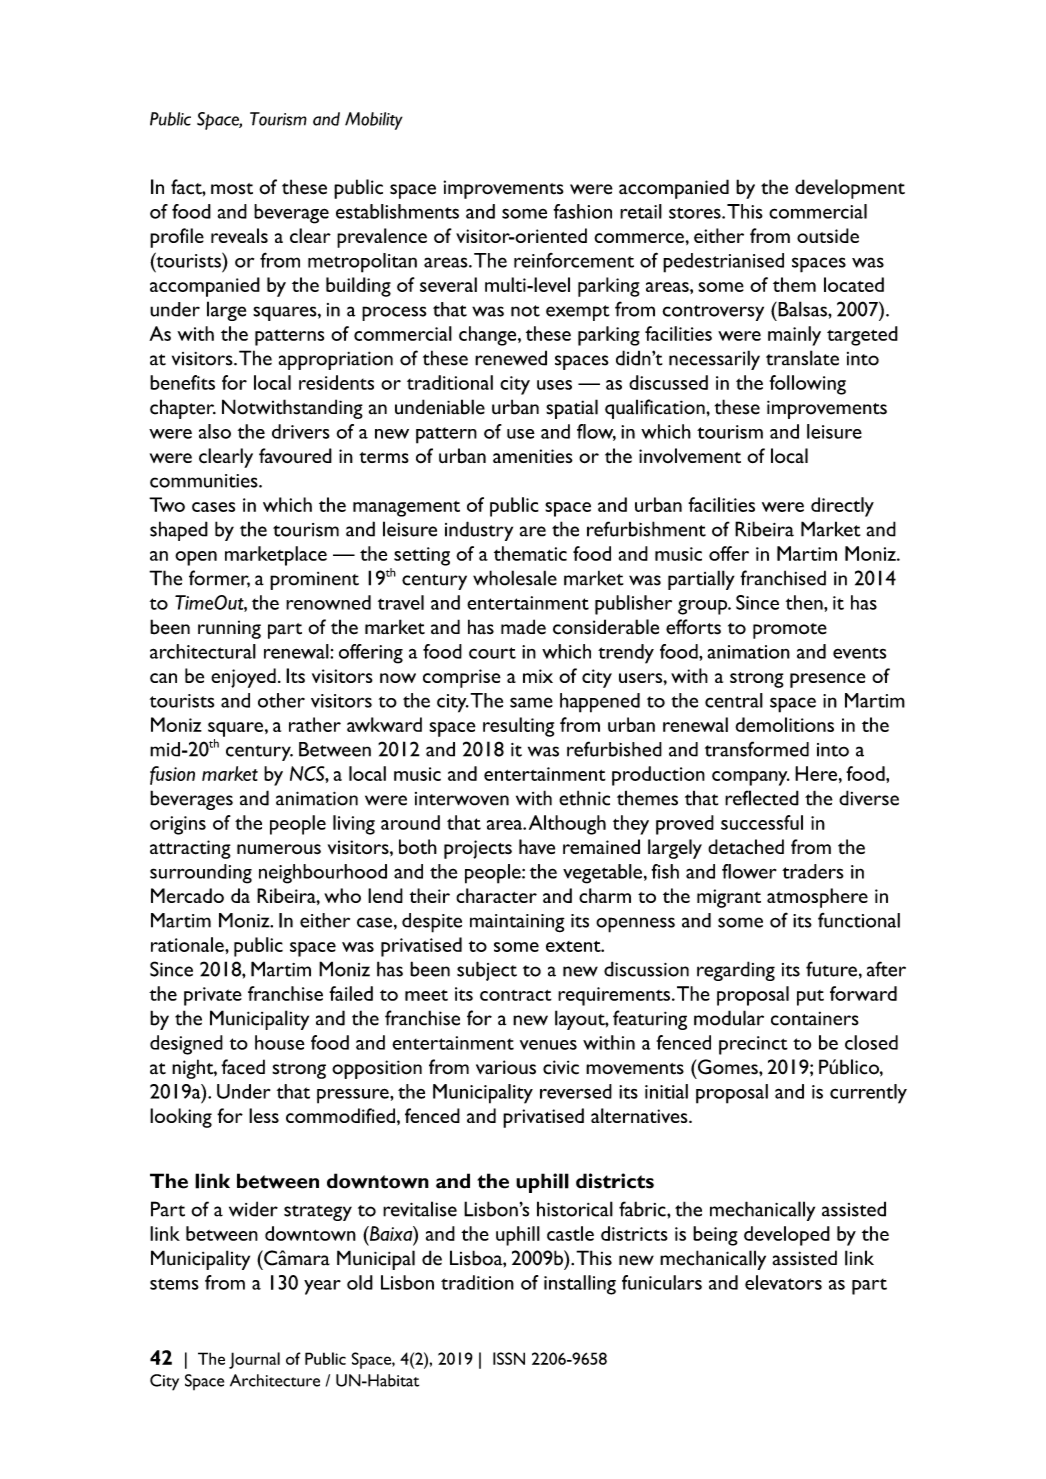 This image has height=1479, width=1046. What do you see at coordinates (787, 1236) in the image?
I see `developed` at bounding box center [787, 1236].
